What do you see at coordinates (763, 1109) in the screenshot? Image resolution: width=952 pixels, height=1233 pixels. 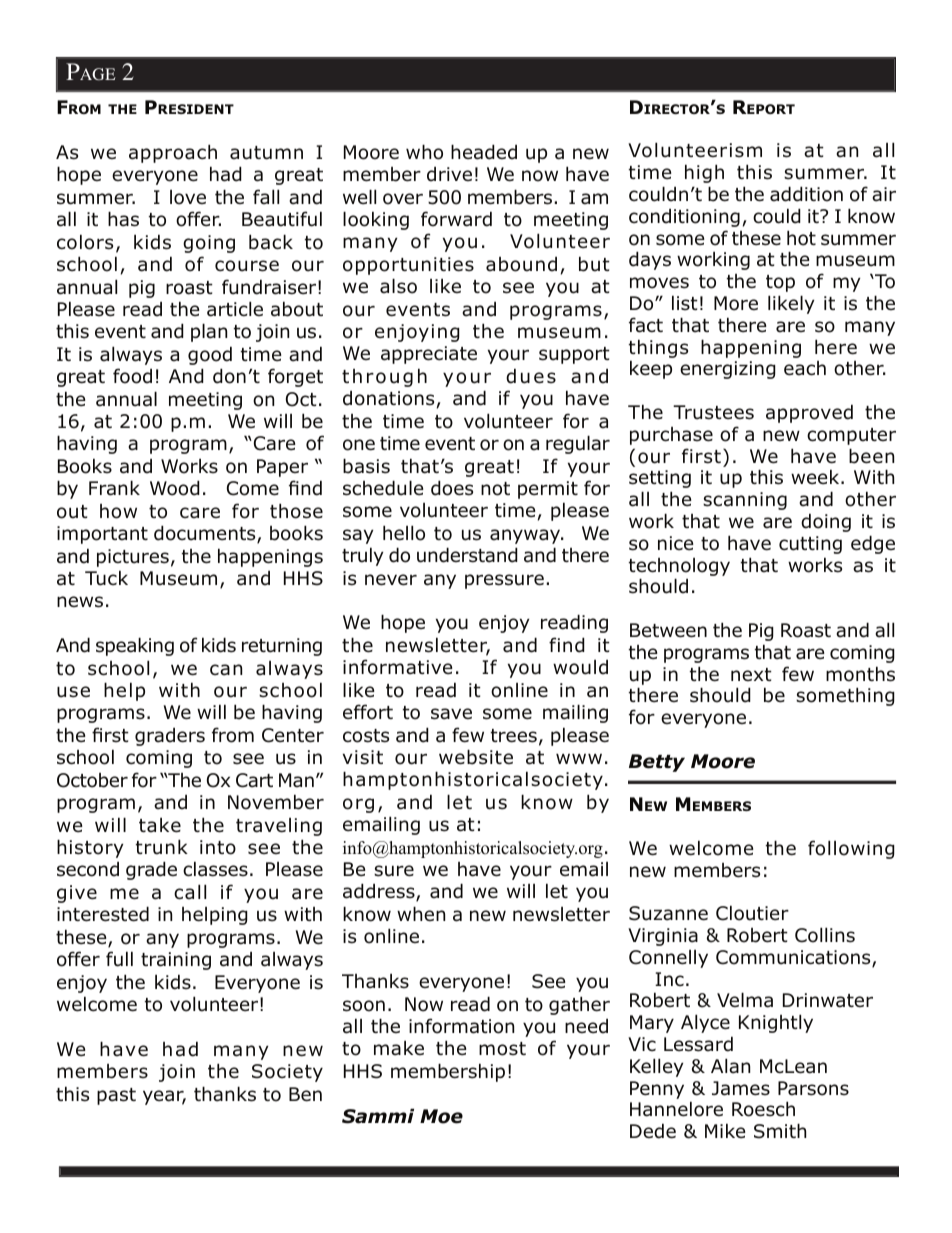 I see `Roesch` at bounding box center [763, 1109].
